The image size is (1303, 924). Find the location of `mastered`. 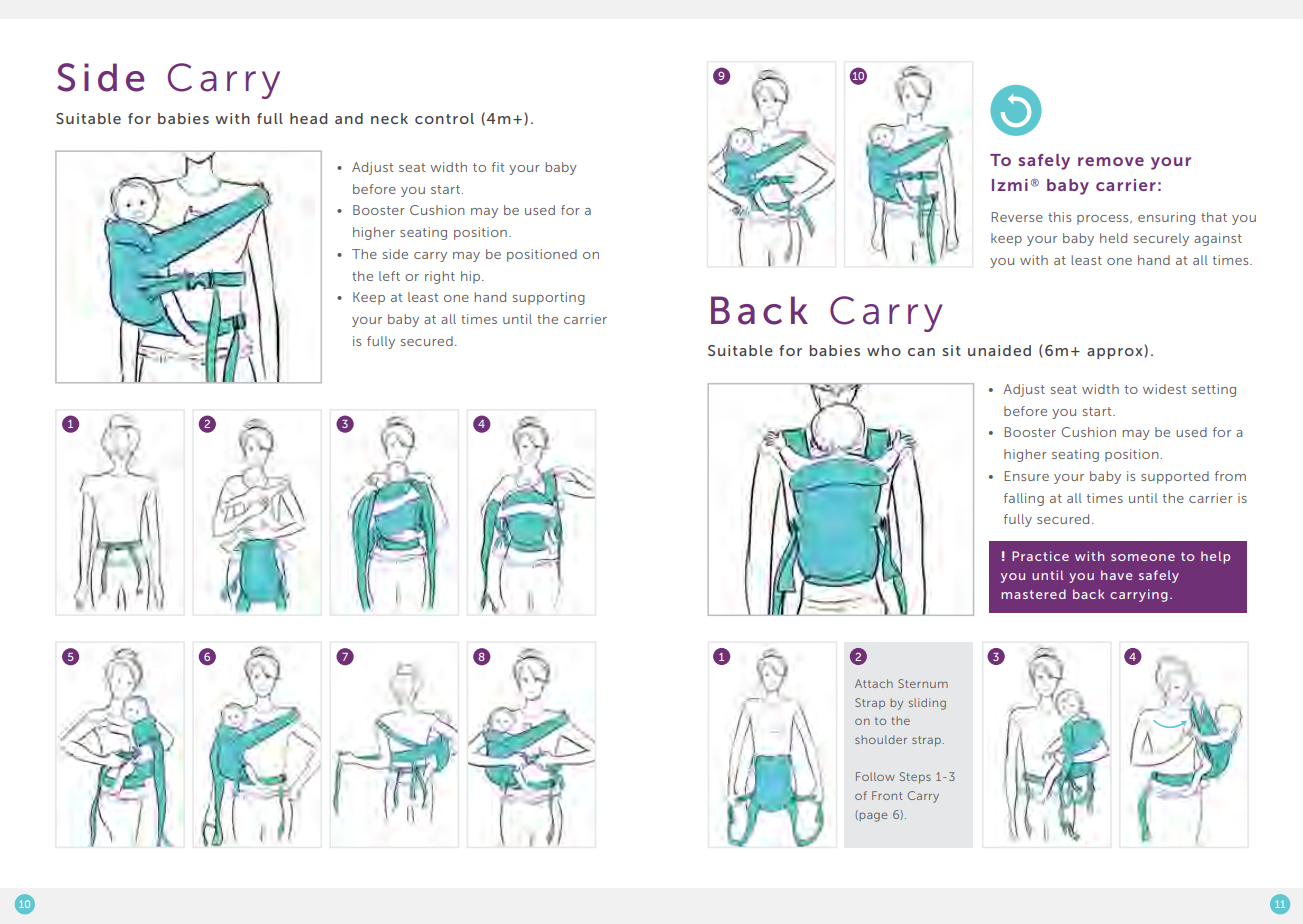

mastered is located at coordinates (1033, 594).
